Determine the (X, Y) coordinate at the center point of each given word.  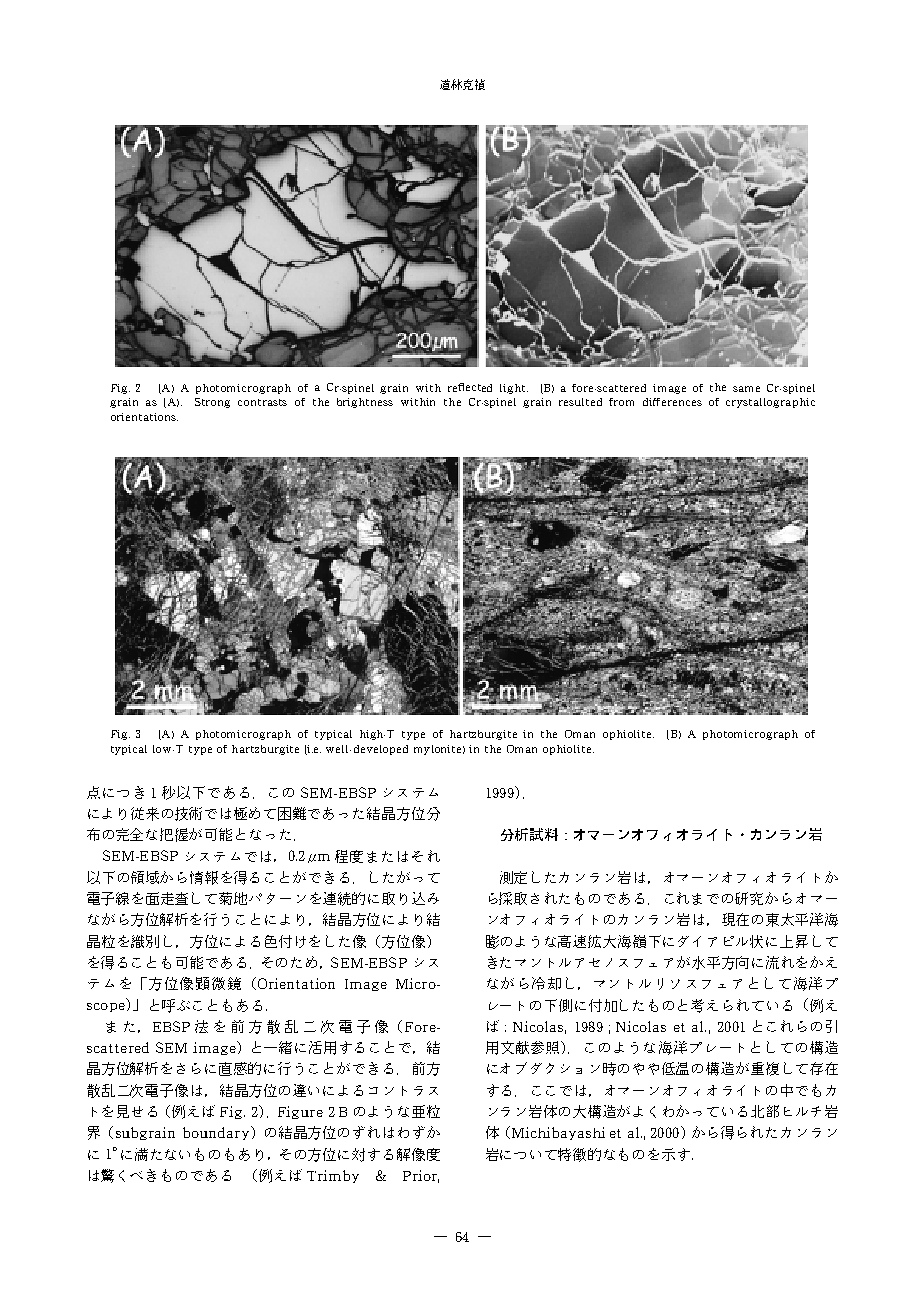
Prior (421, 1176)
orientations (144, 417)
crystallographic (770, 403)
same (746, 389)
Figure (300, 1112)
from (621, 402)
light (514, 389)
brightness (365, 403)
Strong (212, 403)
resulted (580, 402)
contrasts (262, 402)
